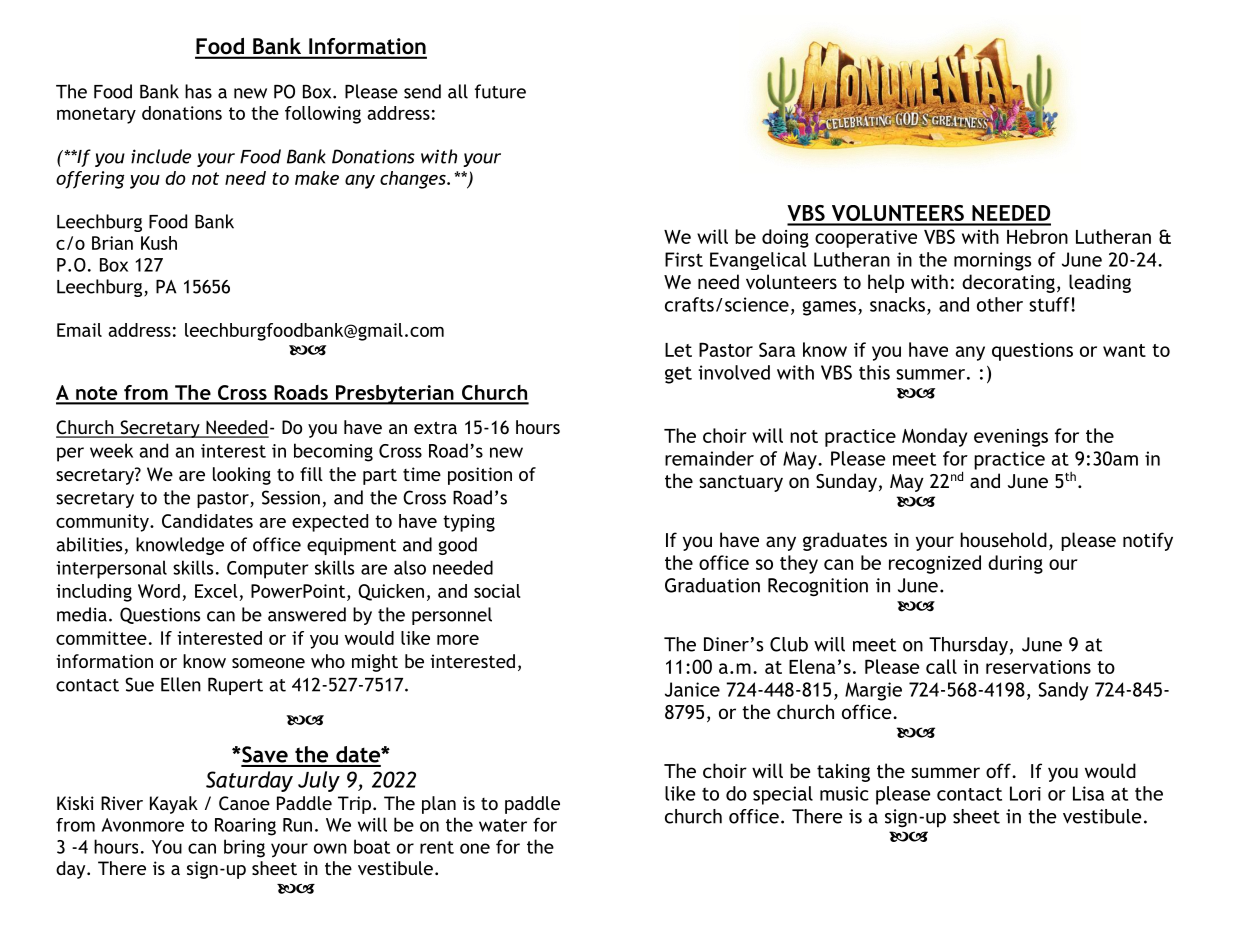 This image has height=952, width=1233. What do you see at coordinates (709, 458) in the image?
I see `remainder` at bounding box center [709, 458].
